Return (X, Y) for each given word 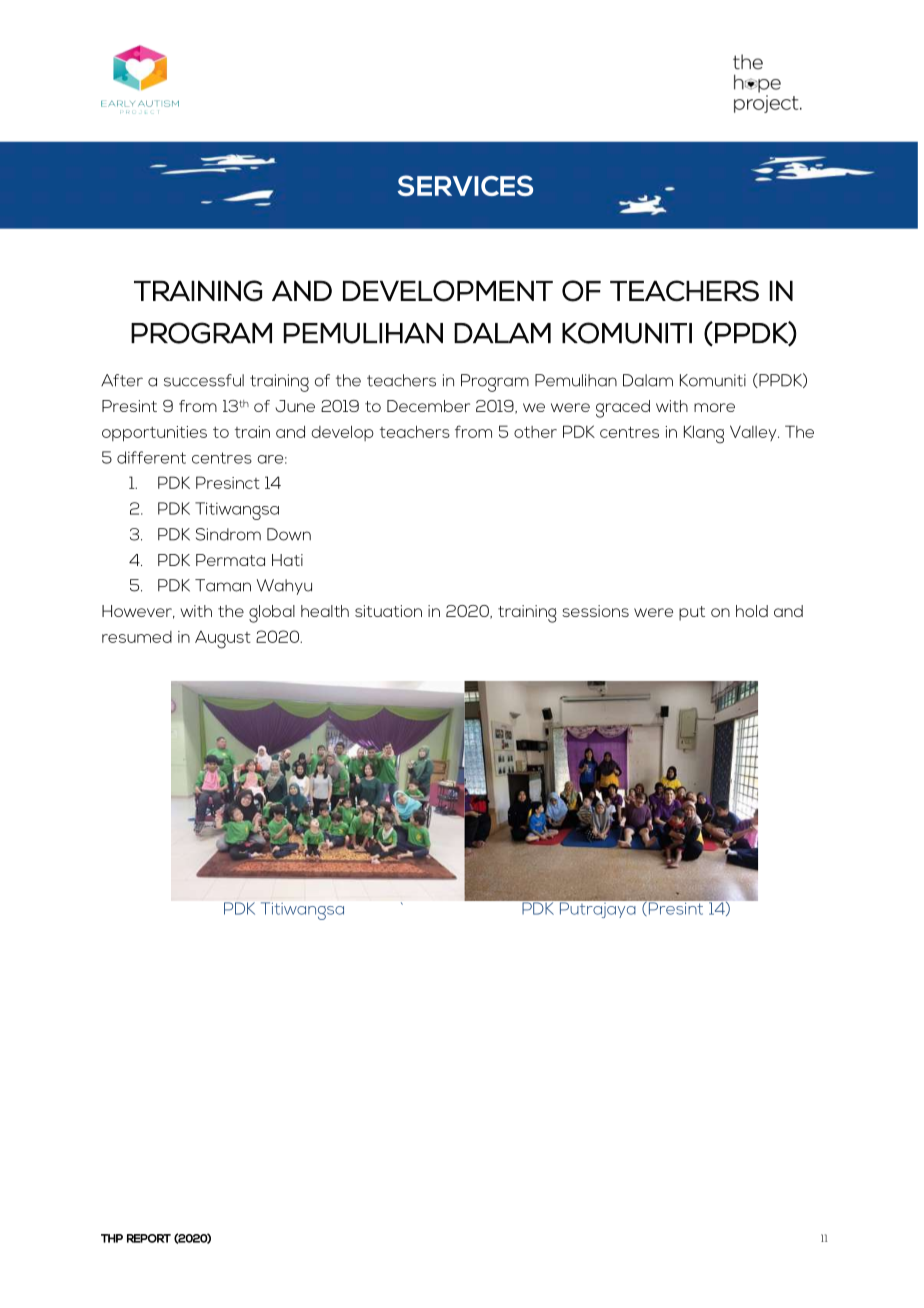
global (272, 614)
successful (204, 380)
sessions (595, 611)
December (428, 406)
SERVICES (465, 185)
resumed (137, 637)
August (223, 640)
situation (388, 611)
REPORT (149, 1238)
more (714, 407)
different (151, 457)
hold (752, 611)
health (325, 611)
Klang (704, 434)
